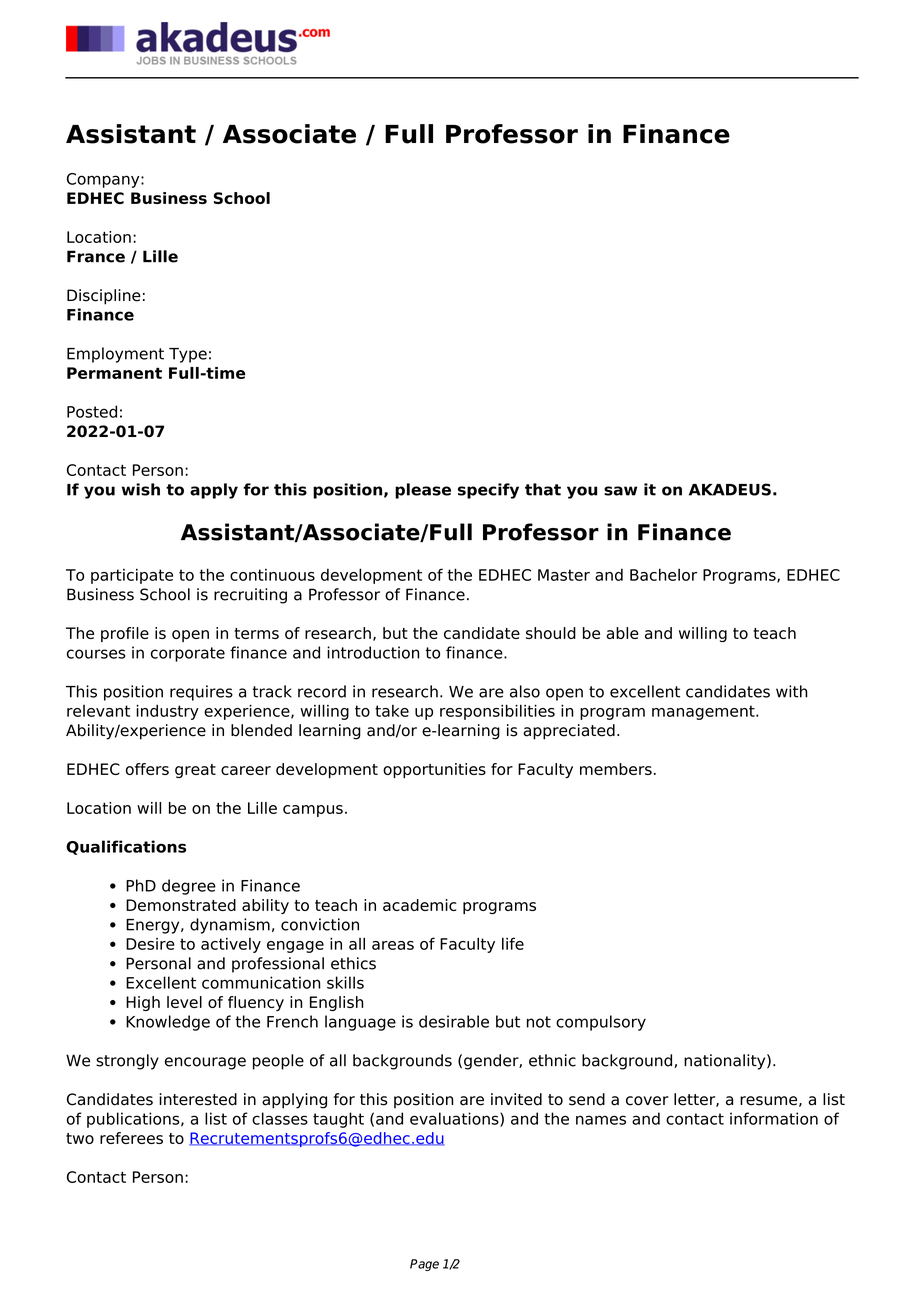  I want to click on please, so click(423, 491).
